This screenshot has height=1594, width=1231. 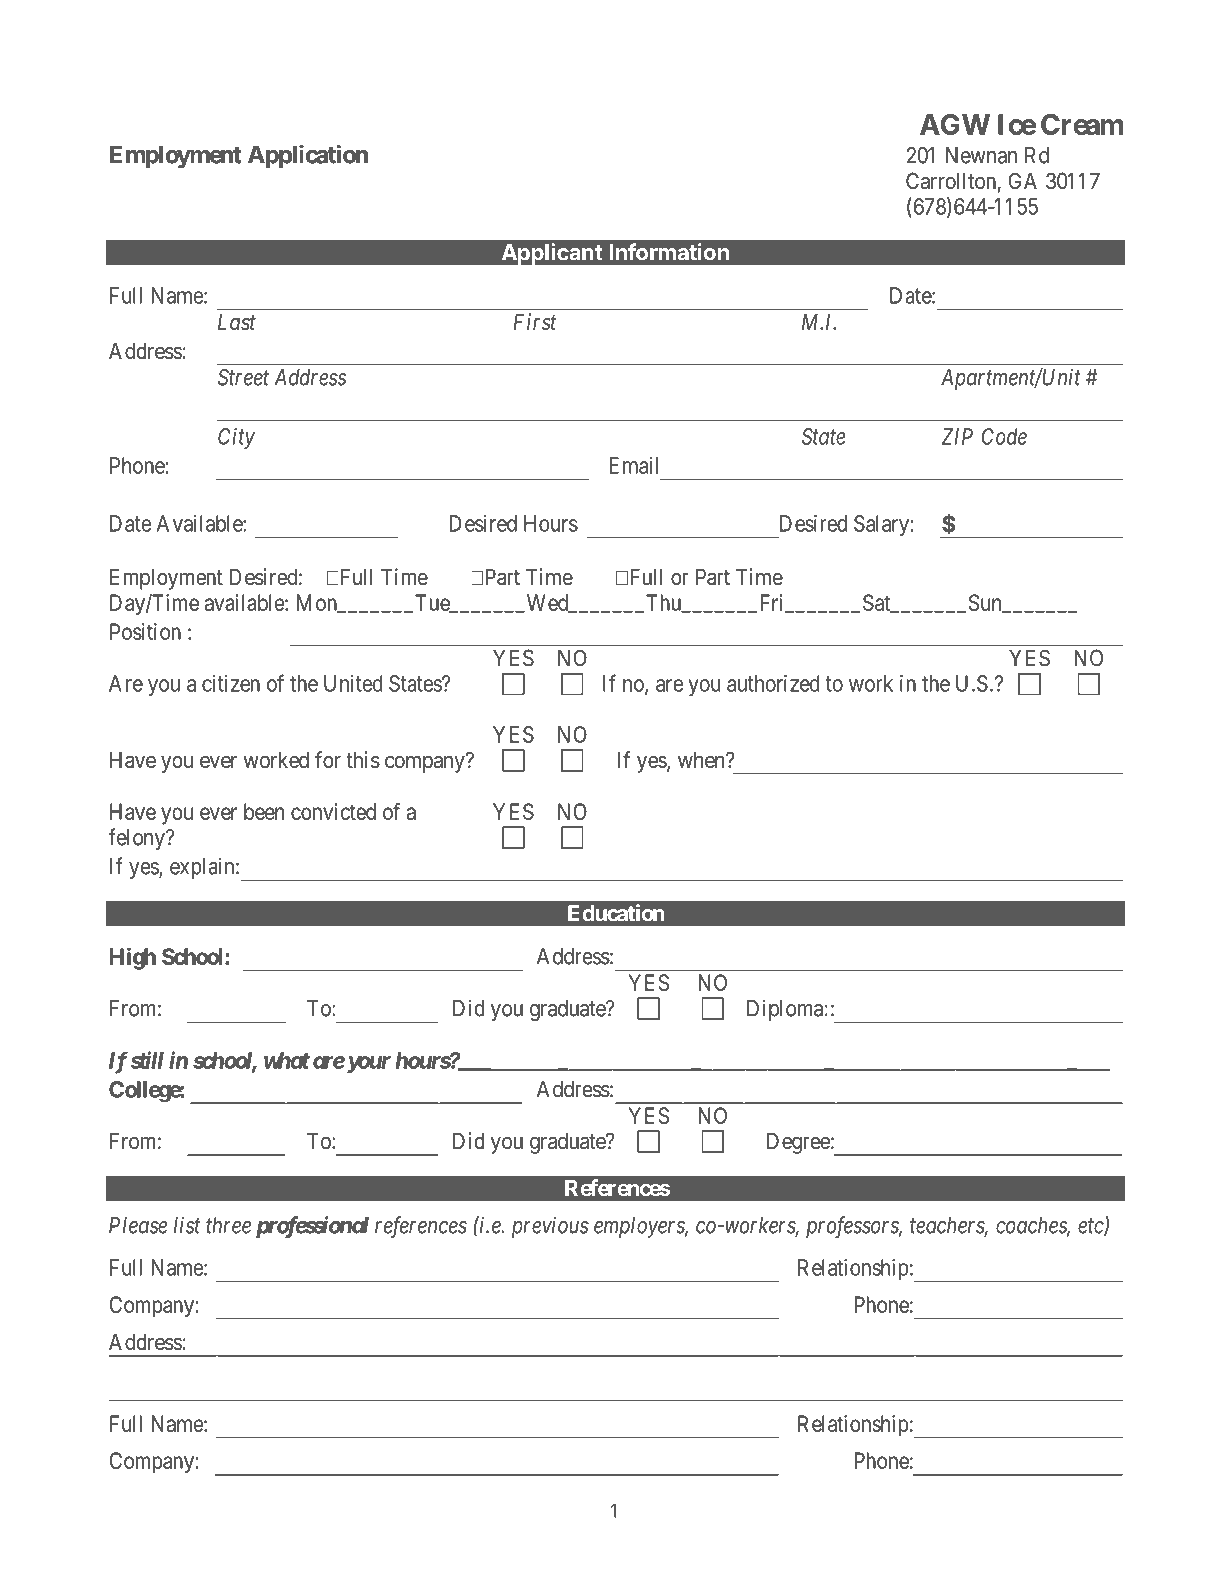 What do you see at coordinates (702, 760) in the screenshot?
I see `when` at bounding box center [702, 760].
